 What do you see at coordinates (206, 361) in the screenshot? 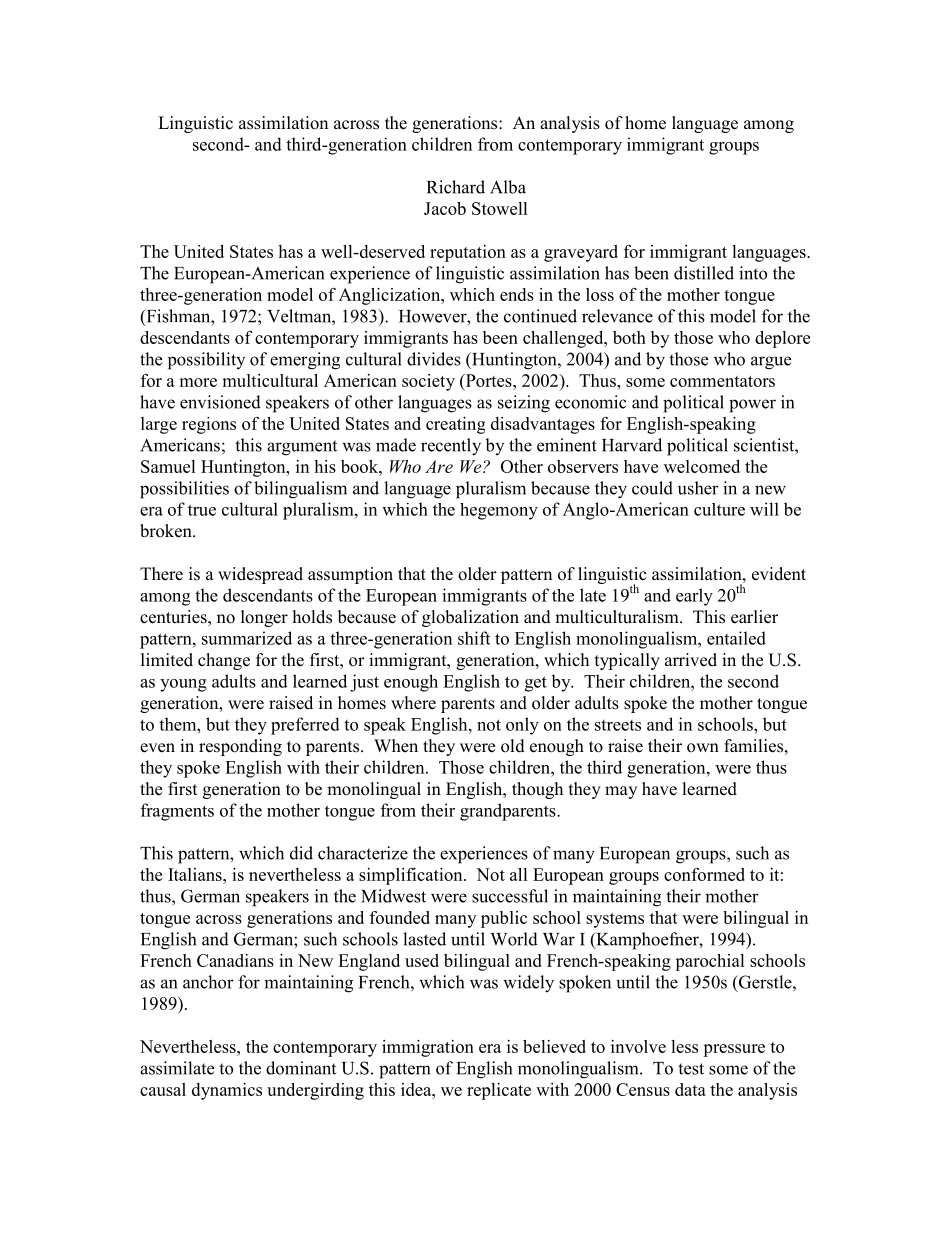
I see `possibility` at bounding box center [206, 361].
